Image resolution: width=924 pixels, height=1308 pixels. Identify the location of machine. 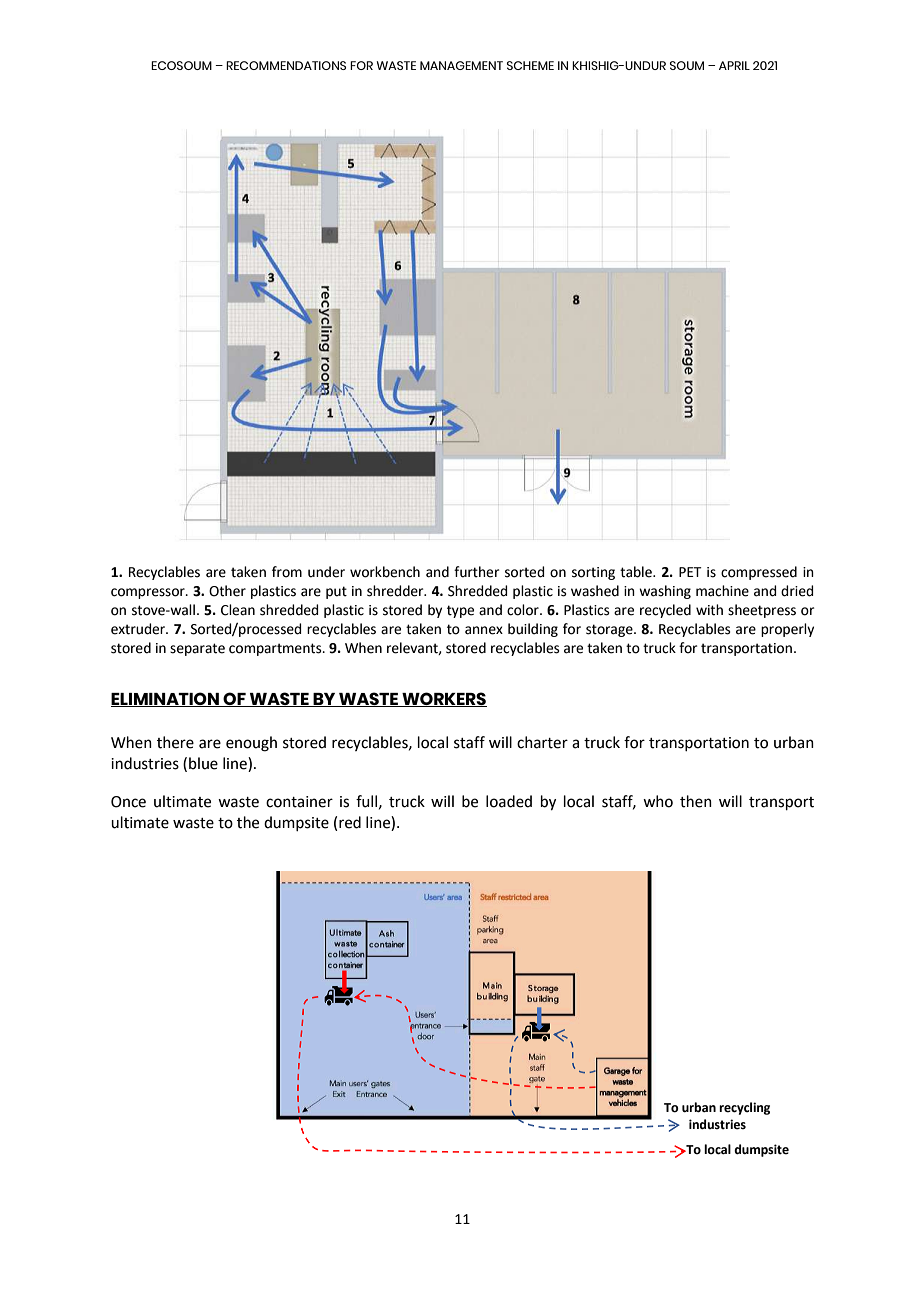
(722, 591).
